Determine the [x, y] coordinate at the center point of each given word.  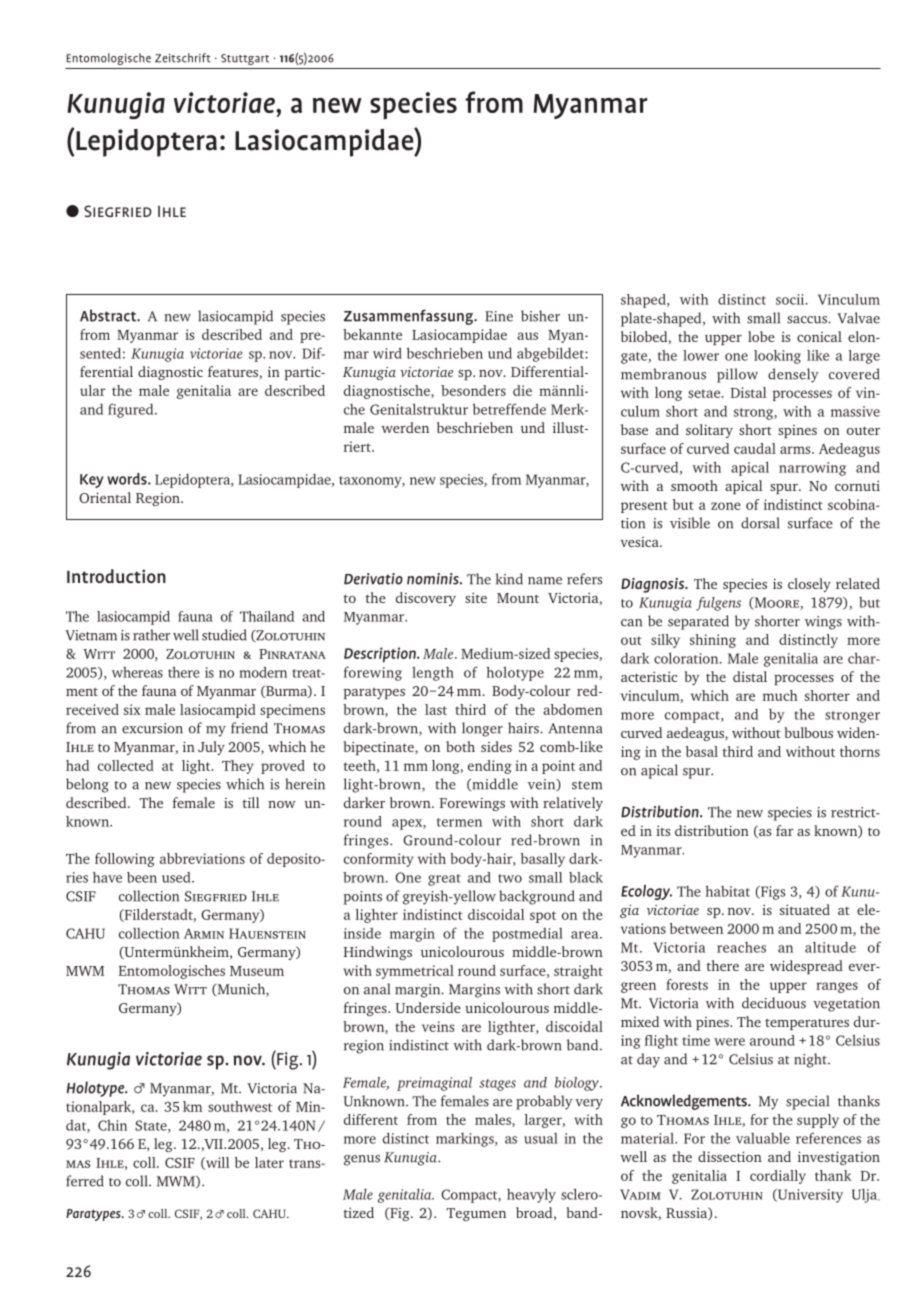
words [128, 479]
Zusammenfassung [409, 317]
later [269, 1162]
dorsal [760, 523]
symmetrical [415, 972]
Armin [204, 933]
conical [819, 336]
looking [777, 357]
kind [509, 579]
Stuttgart [245, 59]
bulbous [808, 732]
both [460, 746]
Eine [499, 316]
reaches [741, 947]
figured [132, 410]
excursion [152, 728]
